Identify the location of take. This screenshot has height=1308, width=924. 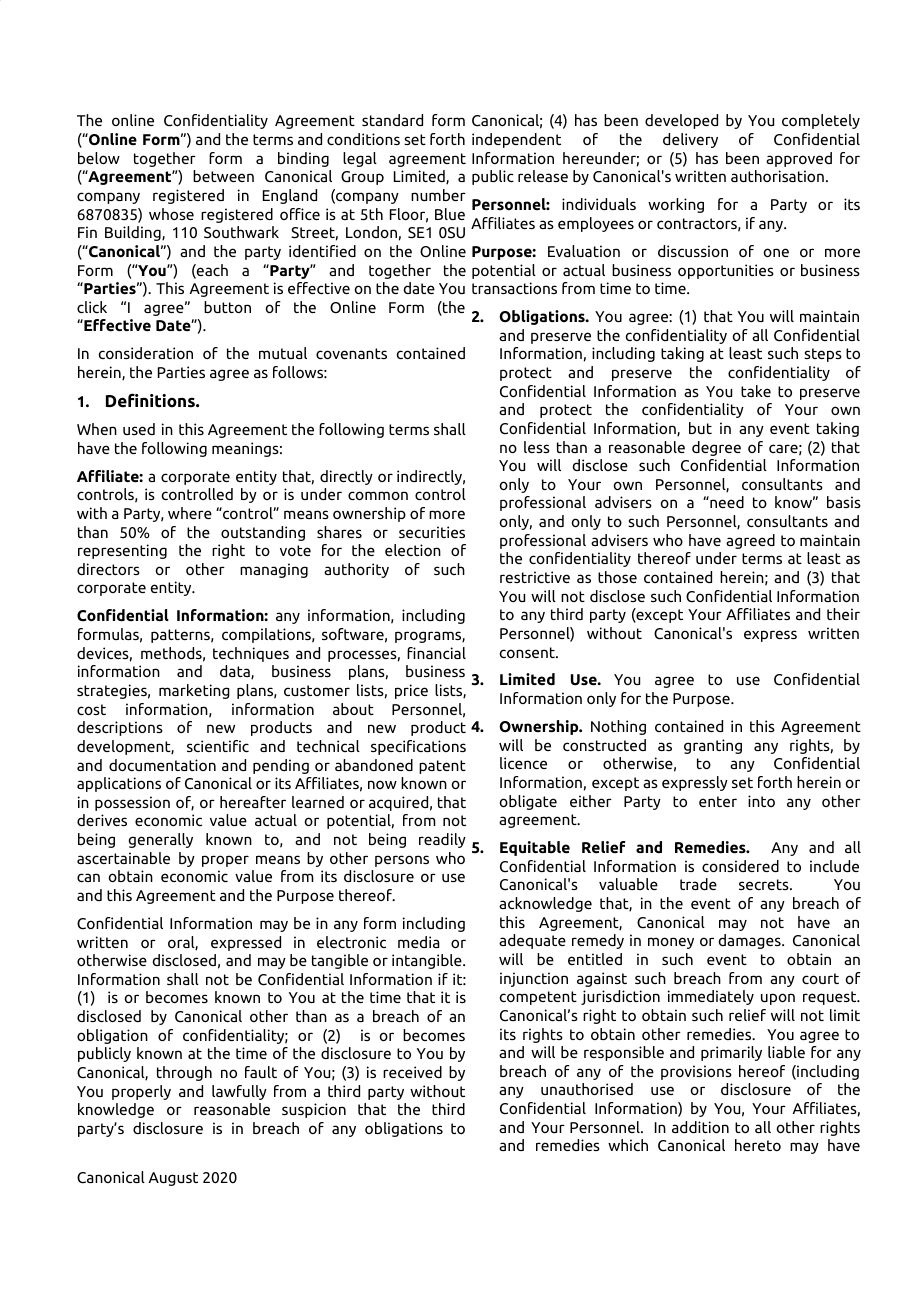
(756, 391).
